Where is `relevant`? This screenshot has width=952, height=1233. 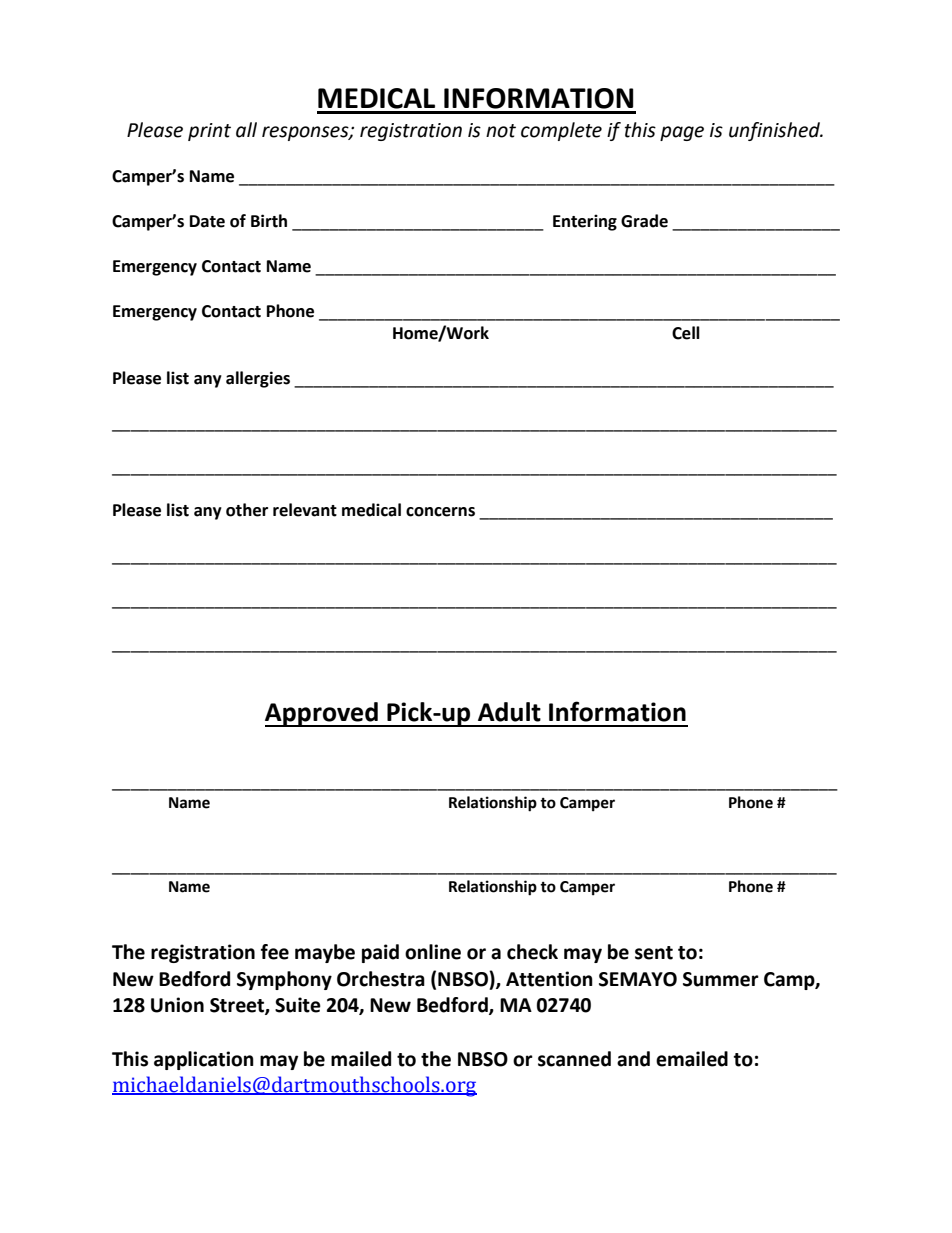 relevant is located at coordinates (305, 510).
